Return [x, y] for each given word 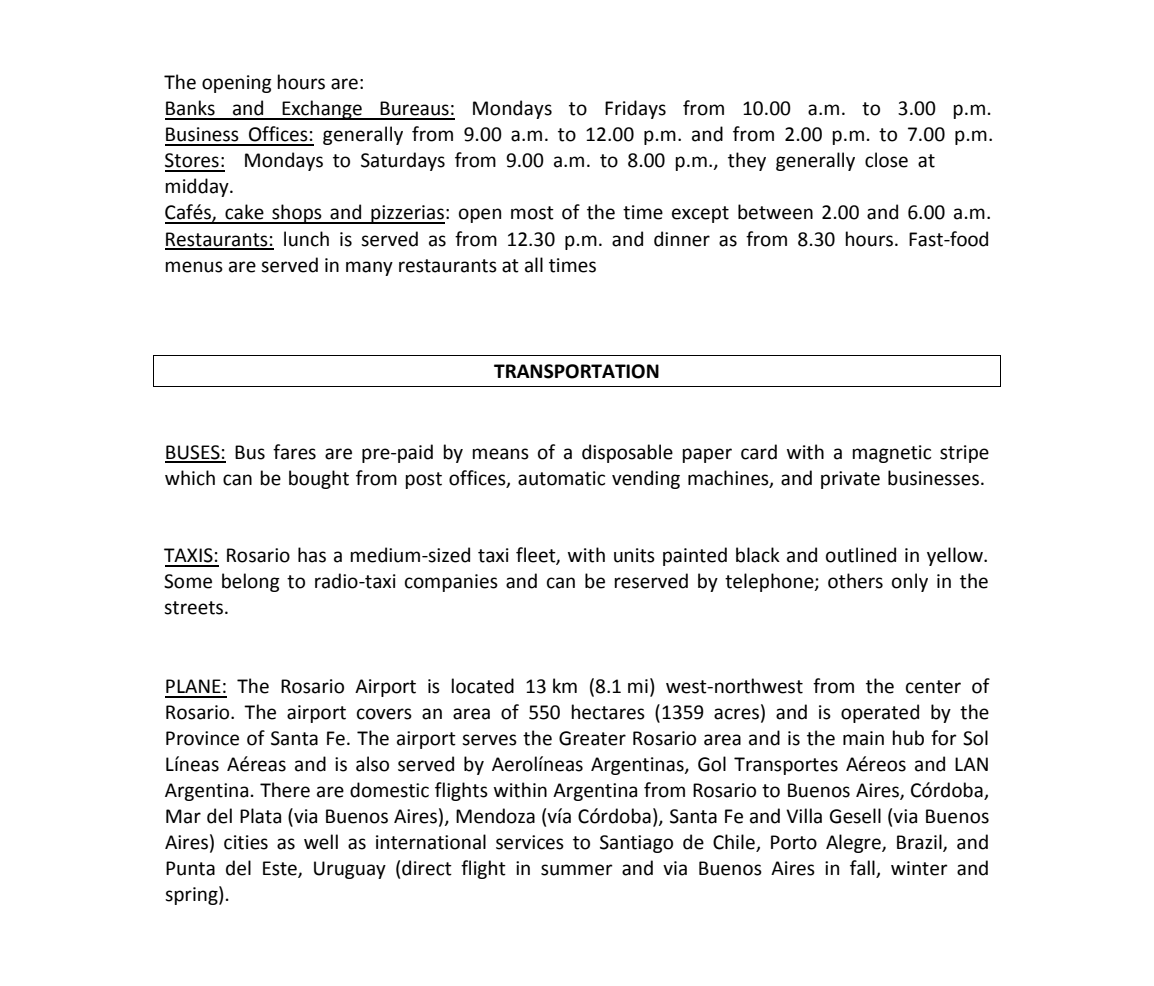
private [850, 480]
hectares [608, 712]
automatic [561, 478]
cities [246, 842]
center [933, 687]
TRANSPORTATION [576, 371]
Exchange [322, 110]
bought [319, 479]
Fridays [635, 109]
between [775, 212]
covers [384, 714]
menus [194, 267]
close [886, 160]
